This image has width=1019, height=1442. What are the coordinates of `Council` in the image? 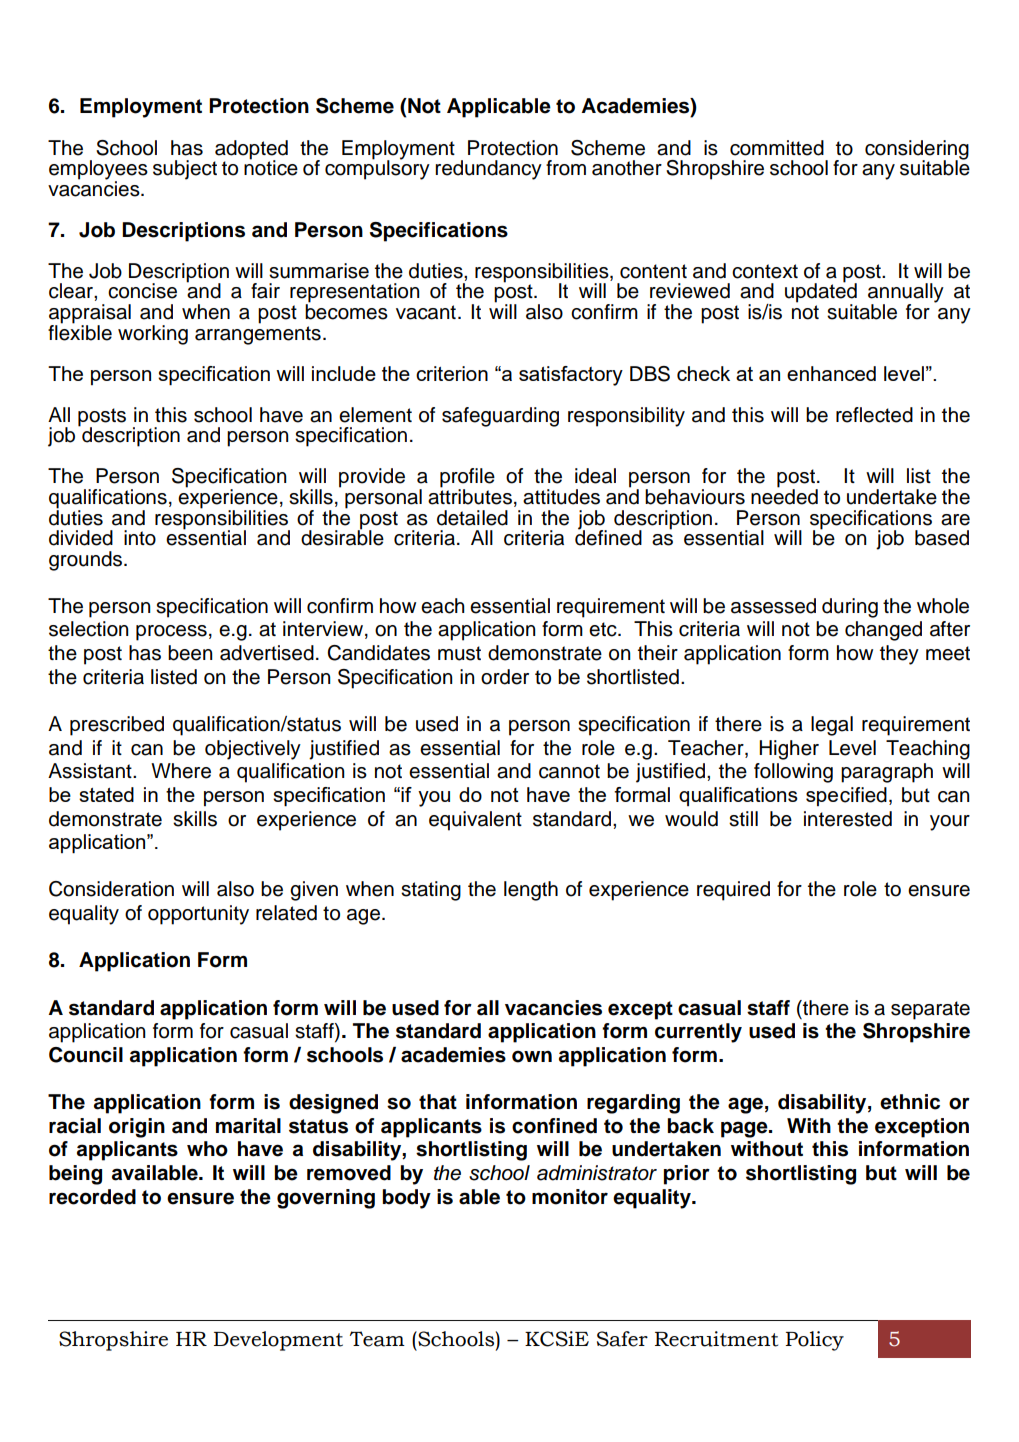 It's located at (86, 1055).
